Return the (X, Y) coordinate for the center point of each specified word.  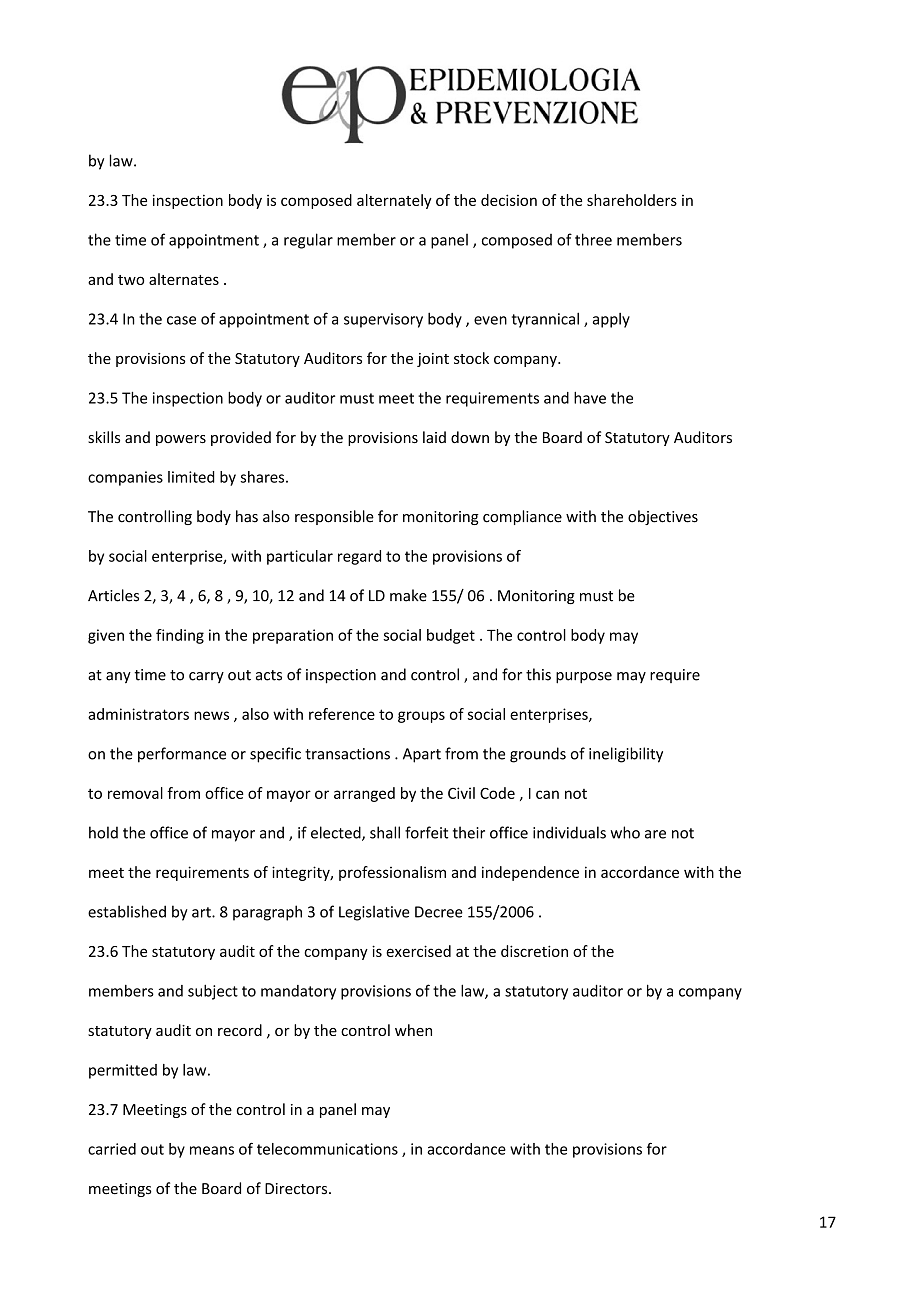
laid (434, 437)
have (590, 398)
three (593, 239)
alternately (394, 201)
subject (213, 992)
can (547, 794)
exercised (418, 951)
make (408, 595)
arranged (364, 794)
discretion (534, 951)
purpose (584, 678)
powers (181, 440)
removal (135, 793)
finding (180, 636)
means (212, 1150)
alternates (184, 279)
